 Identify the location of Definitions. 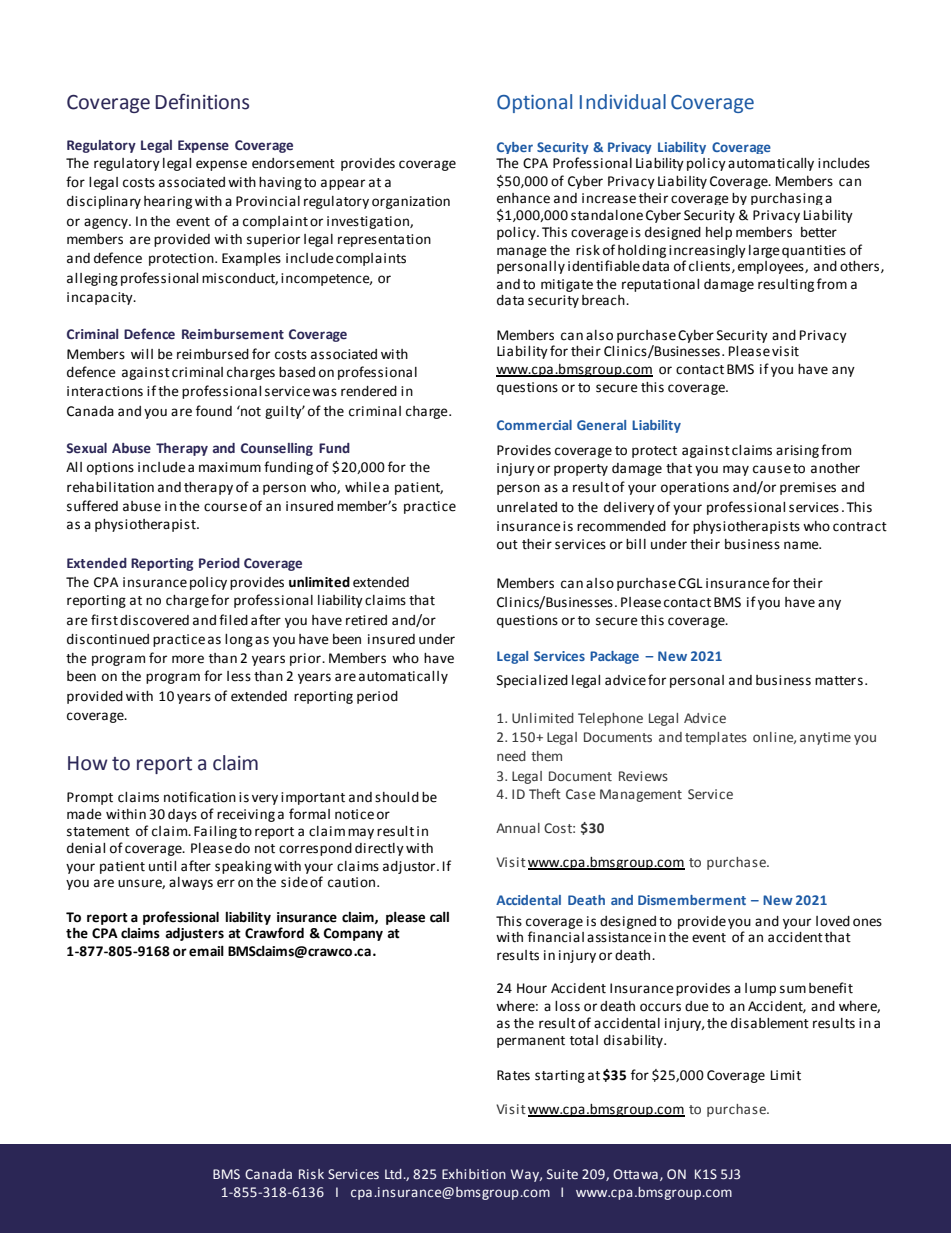
(202, 101).
